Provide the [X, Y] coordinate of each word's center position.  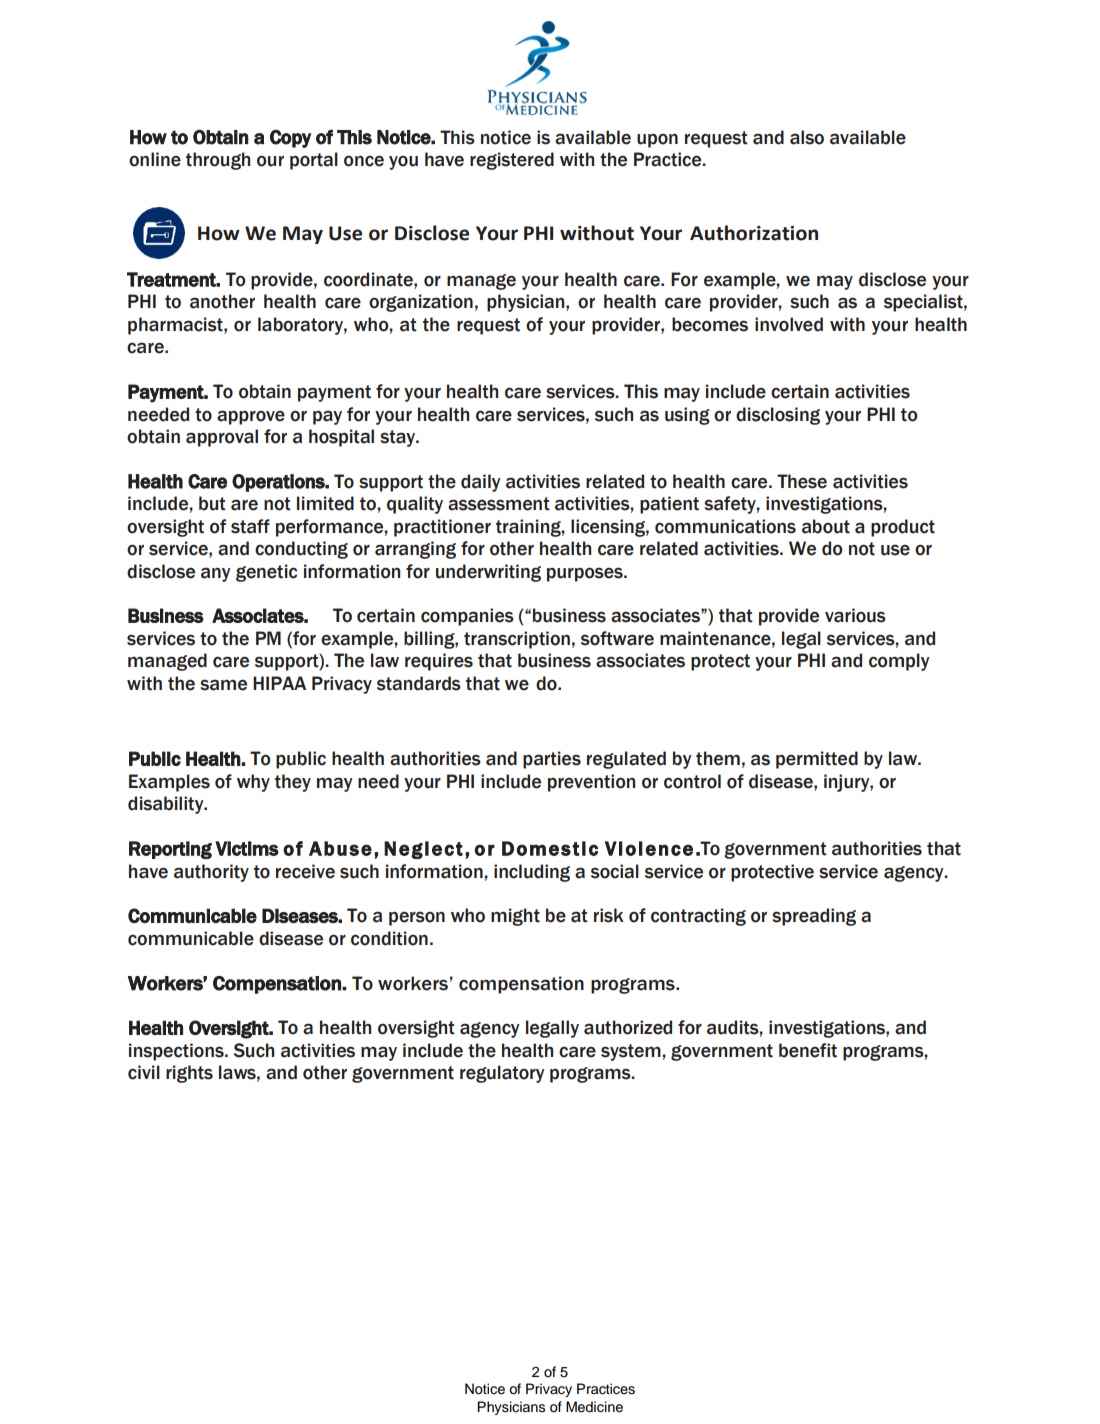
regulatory [502, 1074]
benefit [808, 1050]
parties [552, 760]
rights [189, 1074]
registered [512, 161]
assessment [499, 504]
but [212, 503]
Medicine [594, 1407]
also [807, 137]
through [218, 161]
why [253, 783]
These [802, 481]
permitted [817, 760]
